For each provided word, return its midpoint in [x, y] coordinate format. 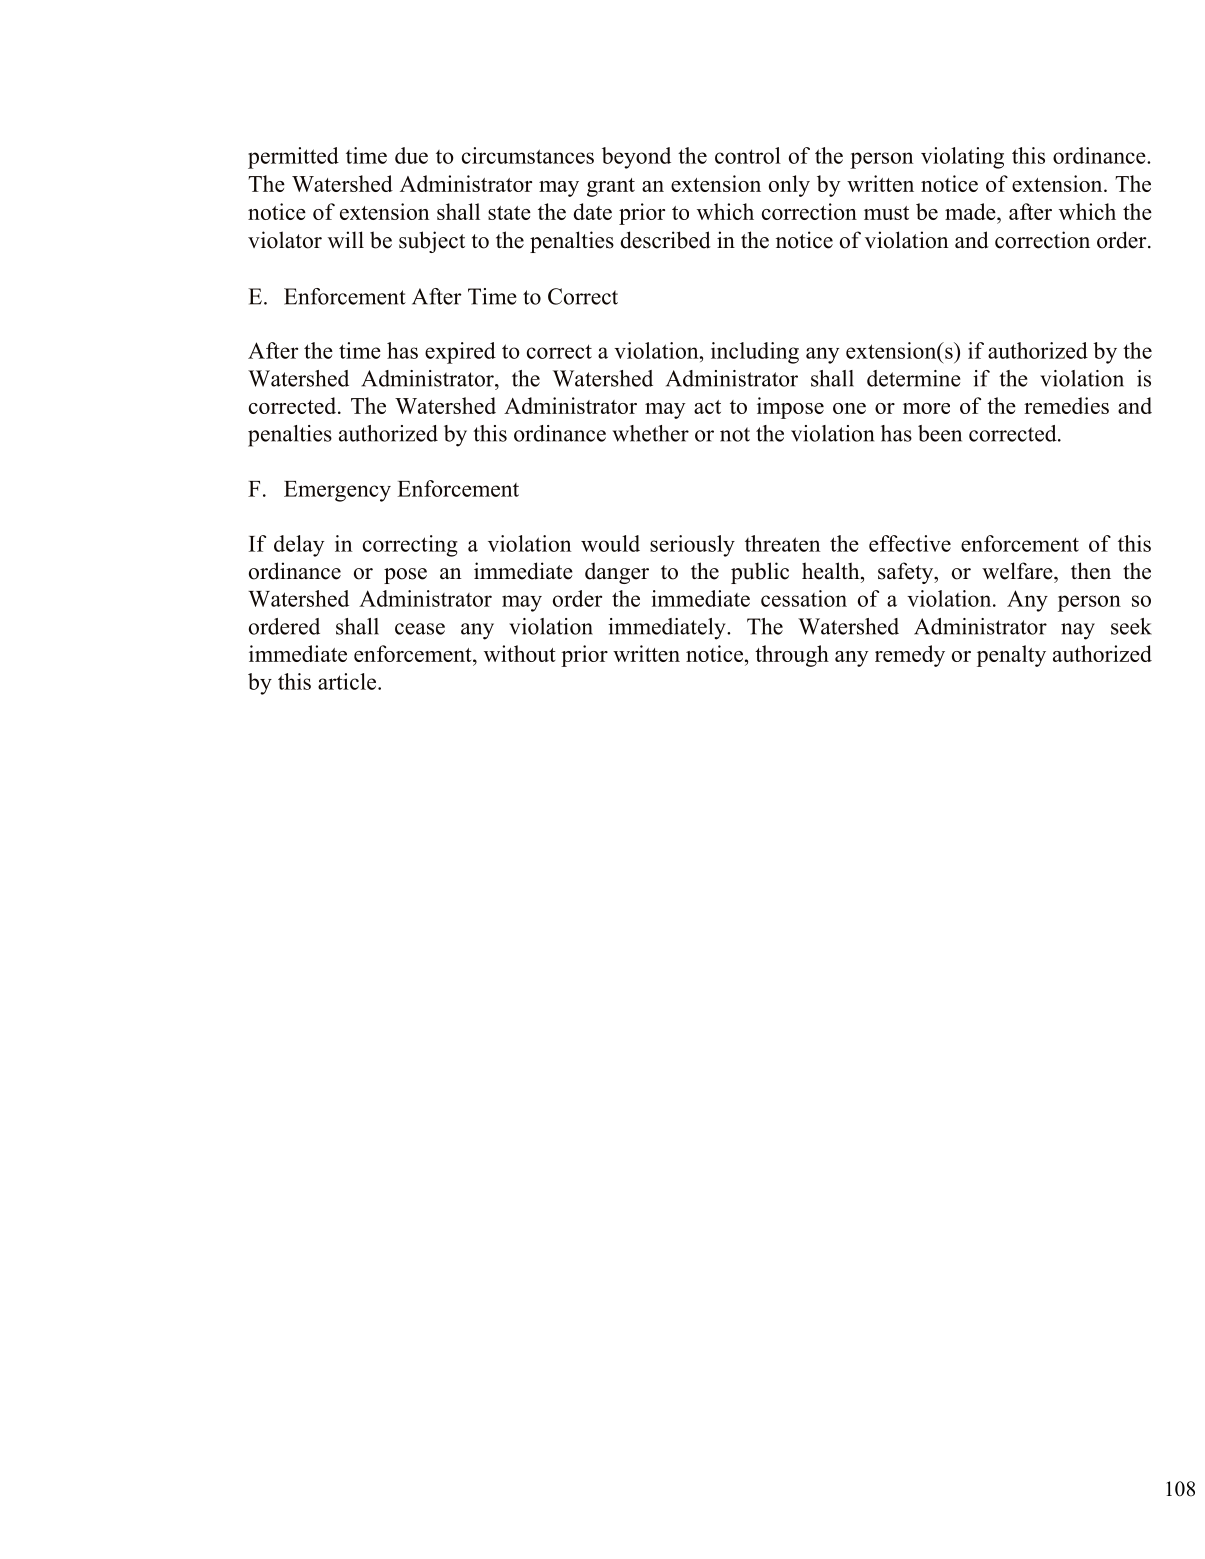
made [971, 211]
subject [432, 242]
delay [299, 546]
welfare [1018, 571]
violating [962, 158]
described [665, 240]
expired [460, 353]
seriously [692, 546]
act [707, 407]
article [348, 681]
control [748, 155]
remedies [1066, 405]
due [411, 155]
